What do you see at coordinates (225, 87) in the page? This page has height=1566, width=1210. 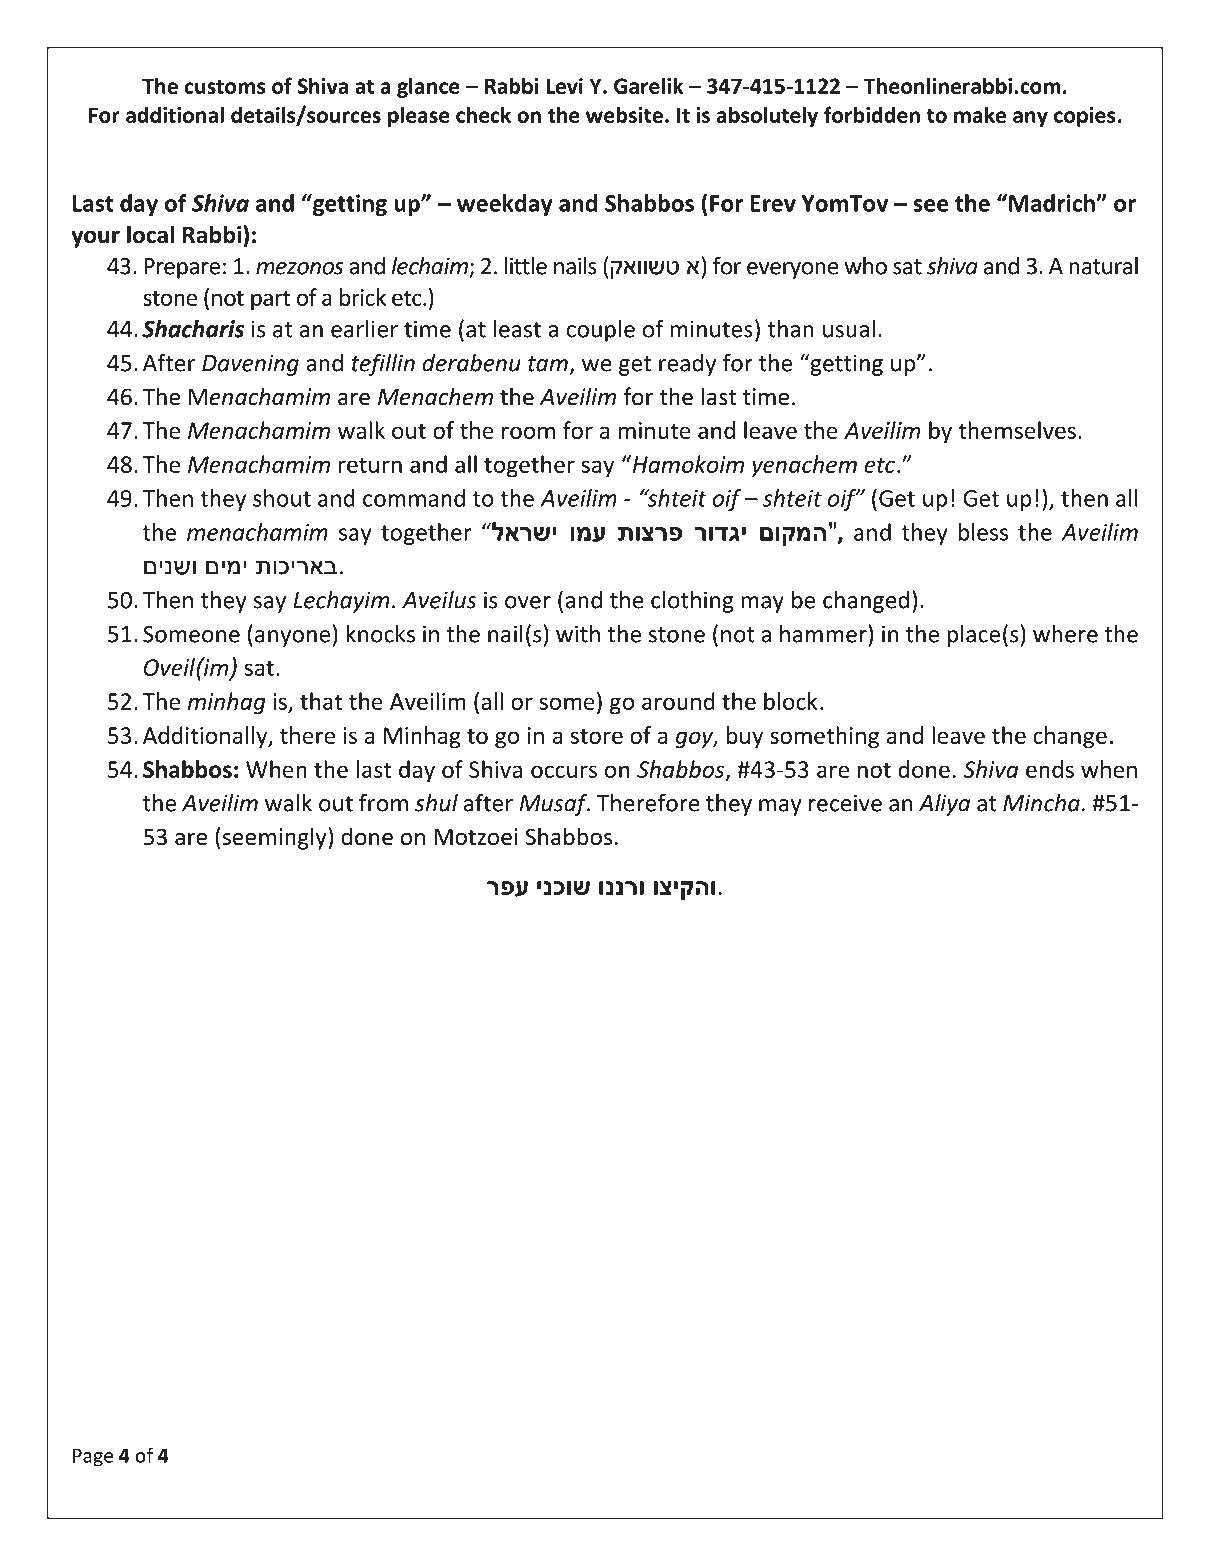 I see `customs` at bounding box center [225, 87].
